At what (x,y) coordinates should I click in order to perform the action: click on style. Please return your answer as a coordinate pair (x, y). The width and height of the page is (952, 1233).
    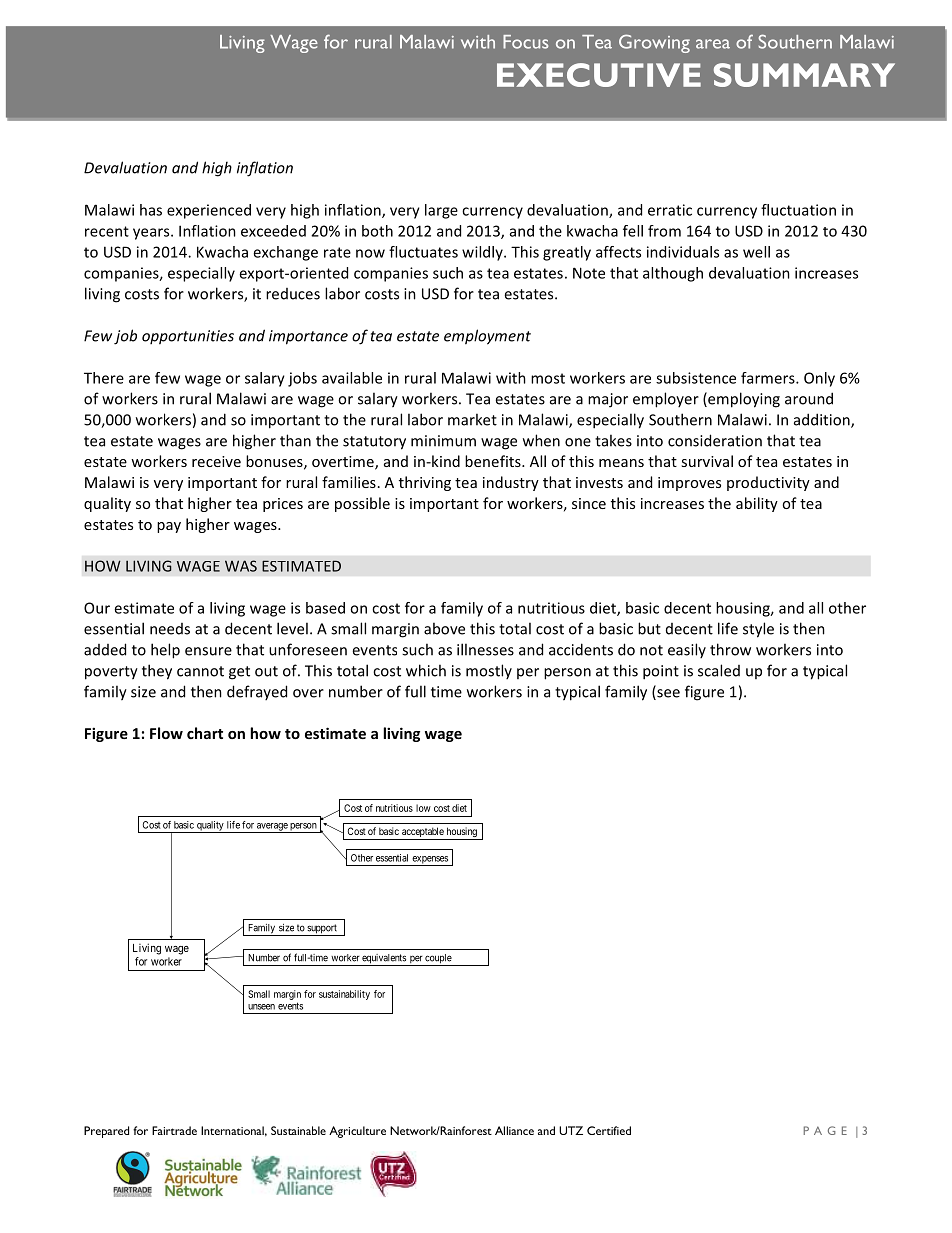
    Looking at the image, I should click on (758, 630).
